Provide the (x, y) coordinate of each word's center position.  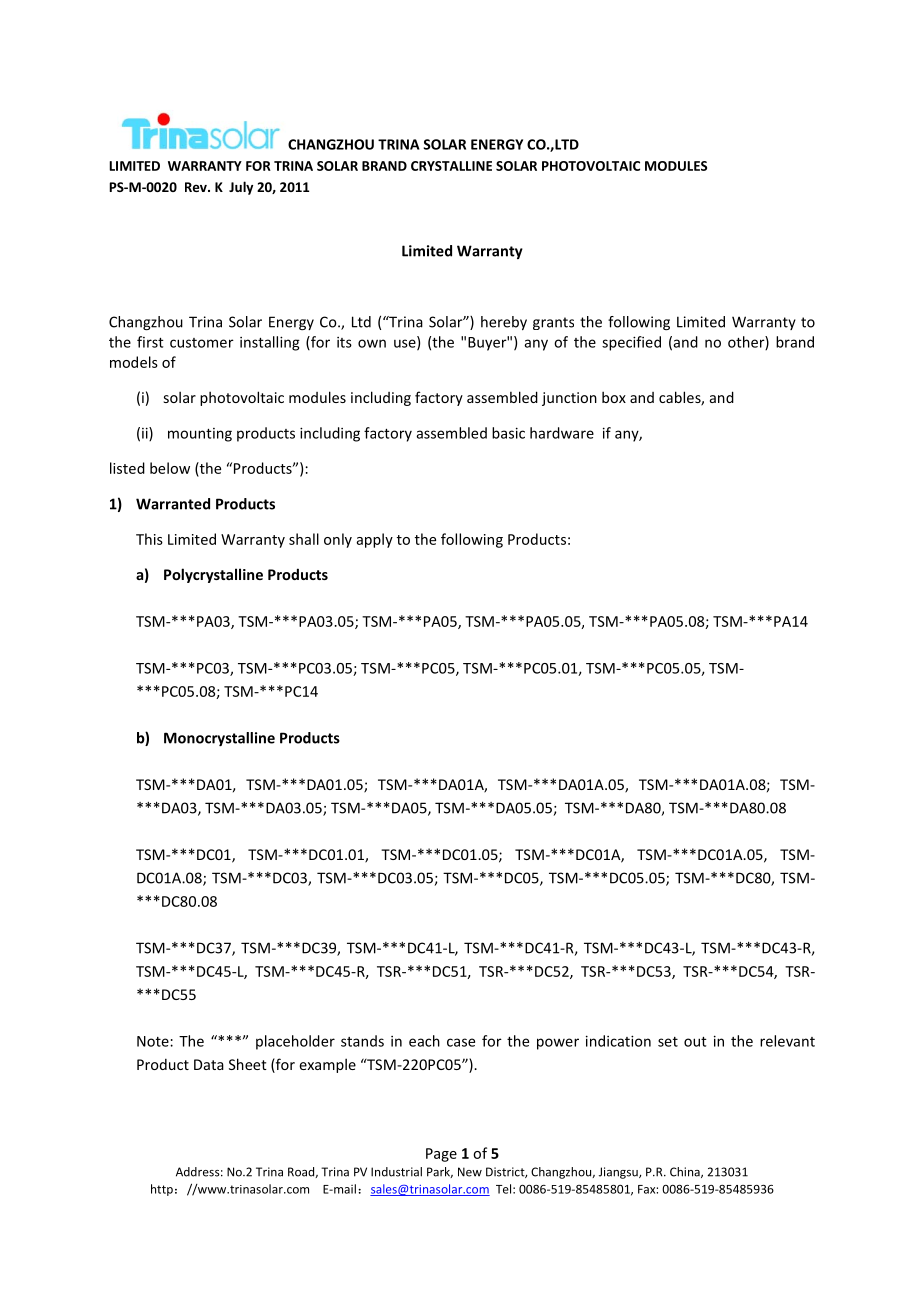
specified (631, 343)
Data (209, 1064)
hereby (504, 323)
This (149, 539)
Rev (197, 187)
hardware (562, 433)
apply (375, 540)
